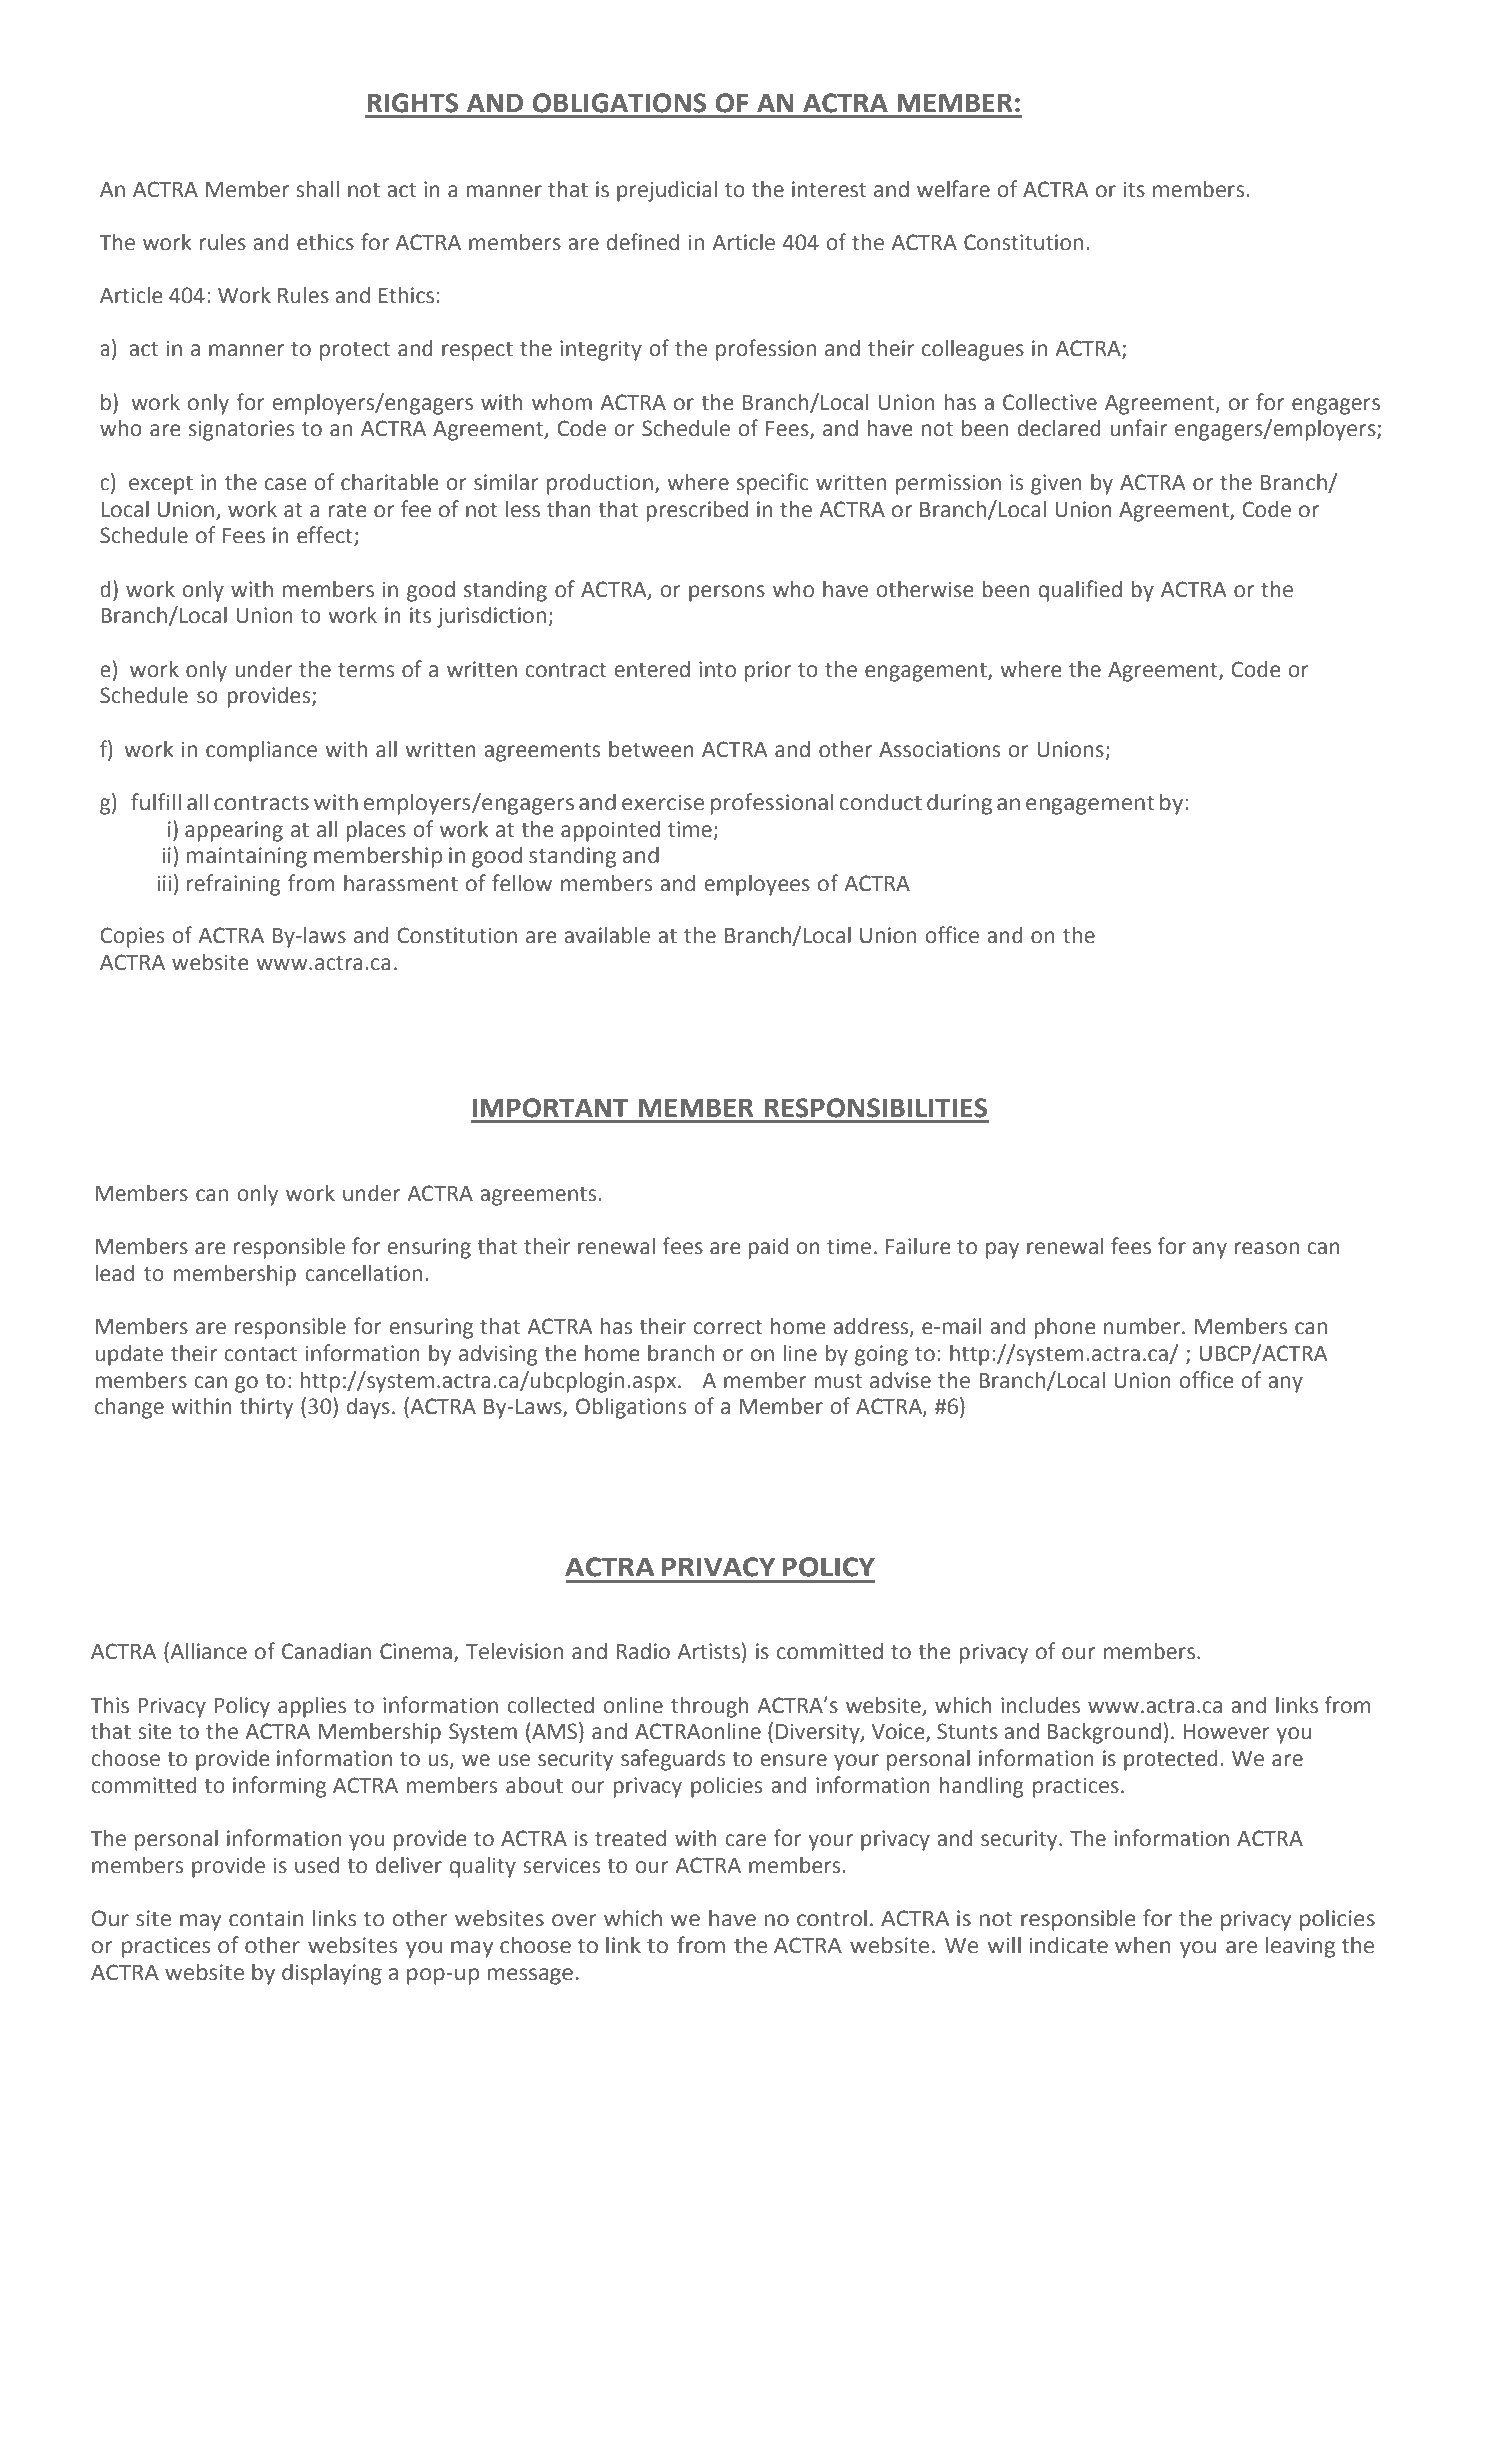 The image size is (1485, 2446). What do you see at coordinates (663, 802) in the image?
I see `exercise` at bounding box center [663, 802].
